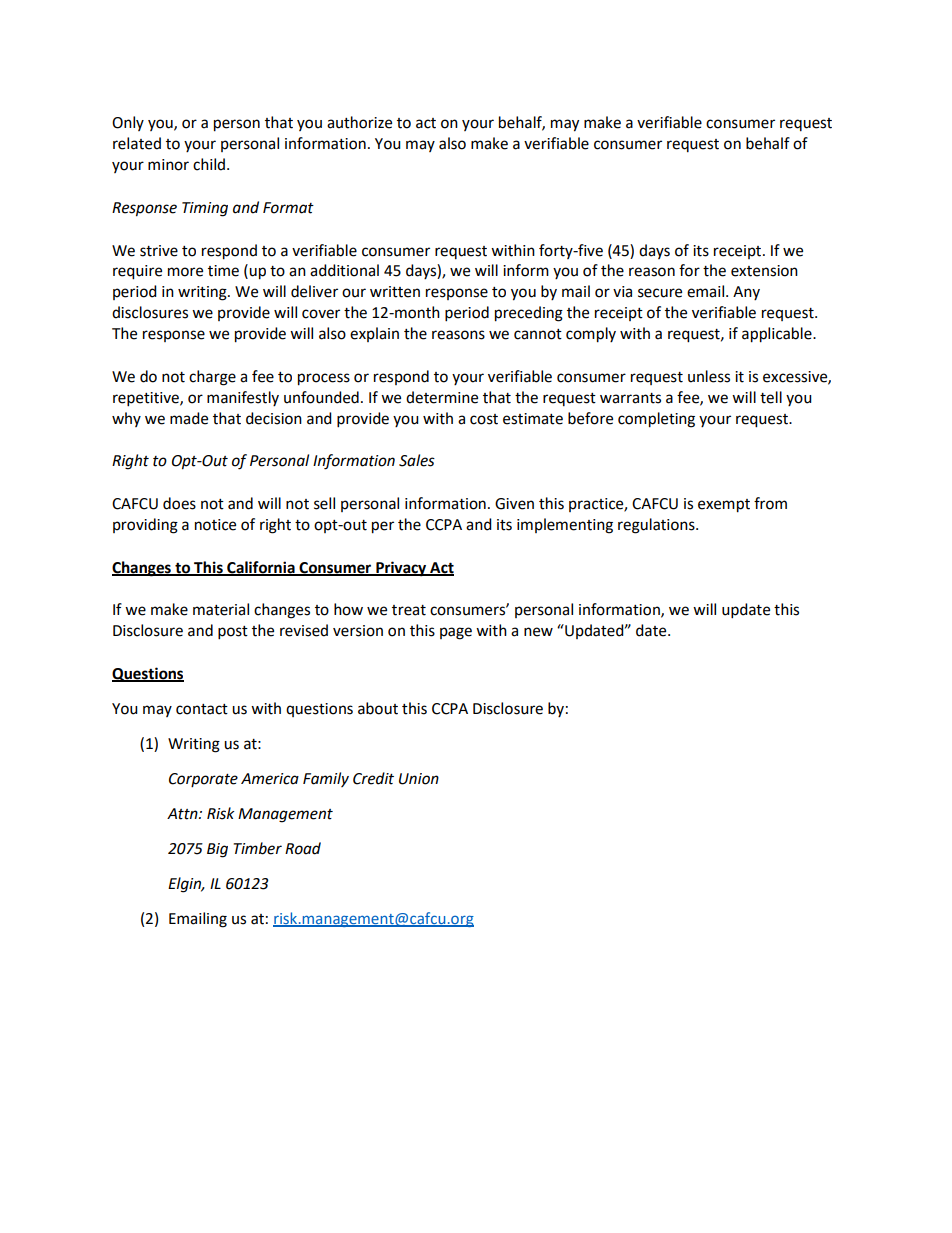  Describe the element at coordinates (417, 460) in the screenshot. I see `Sales` at that location.
